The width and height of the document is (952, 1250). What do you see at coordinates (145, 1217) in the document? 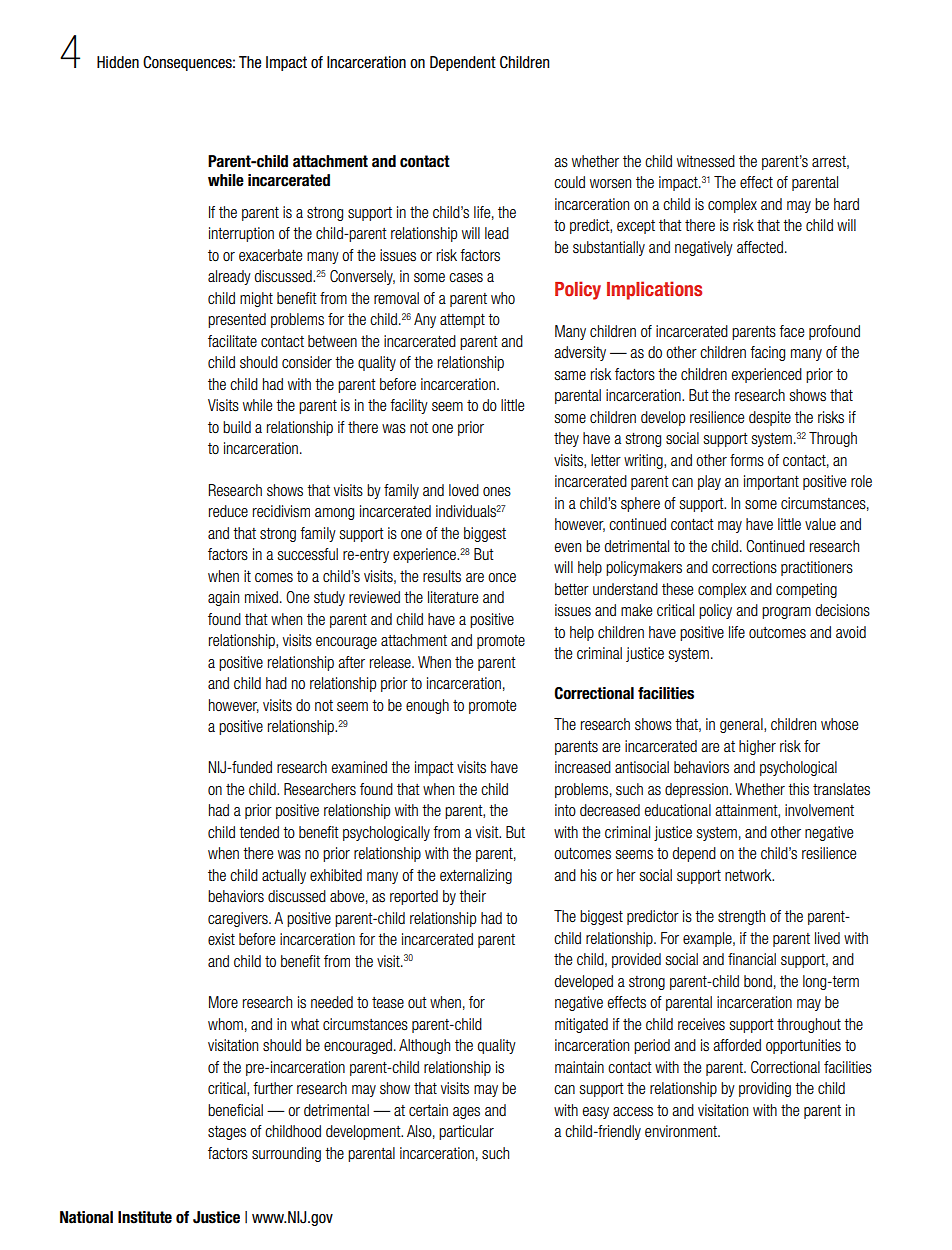
I see `Institute` at bounding box center [145, 1217].
